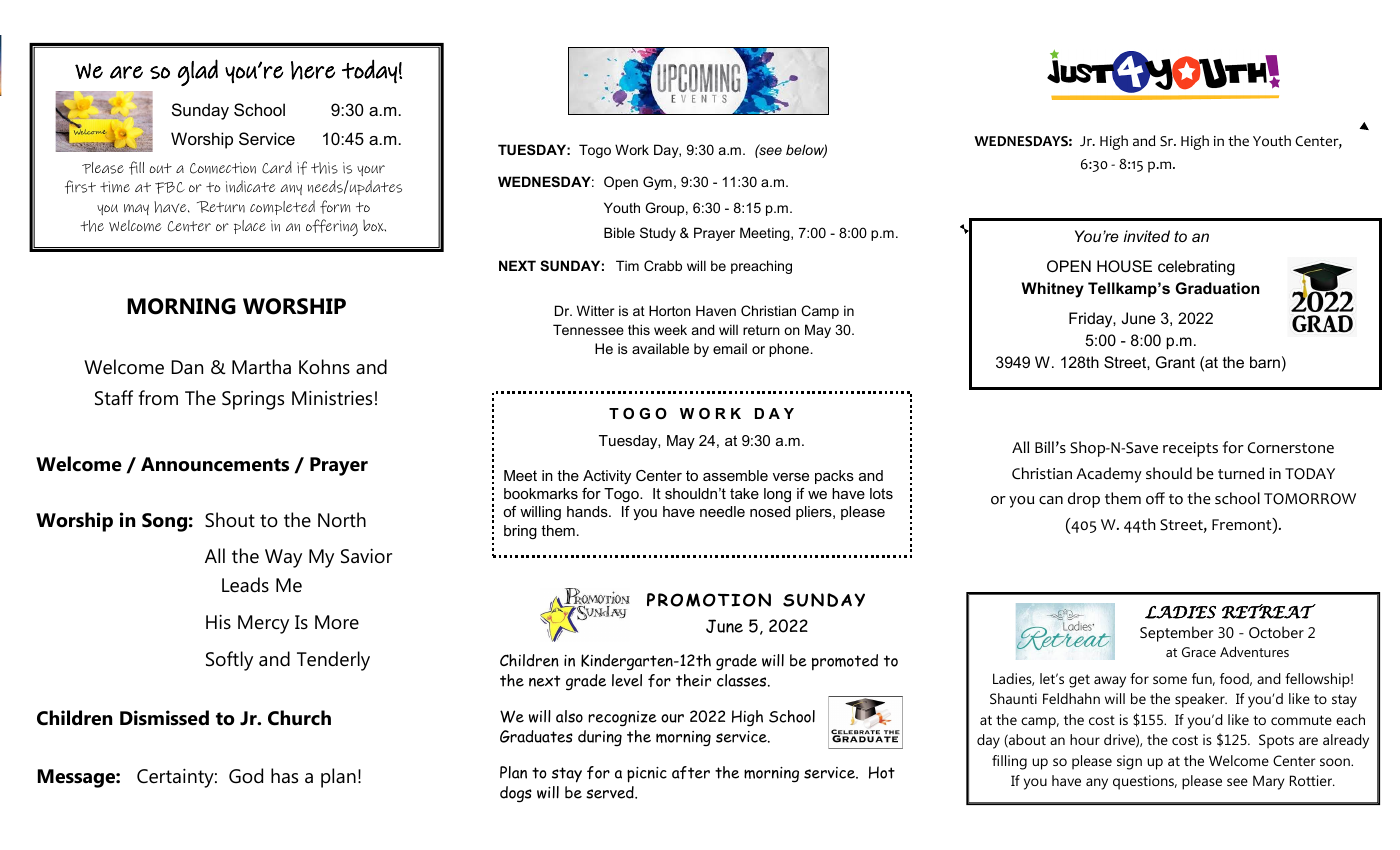 This screenshot has width=1400, height=850. What do you see at coordinates (691, 772) in the screenshot?
I see `after` at bounding box center [691, 772].
